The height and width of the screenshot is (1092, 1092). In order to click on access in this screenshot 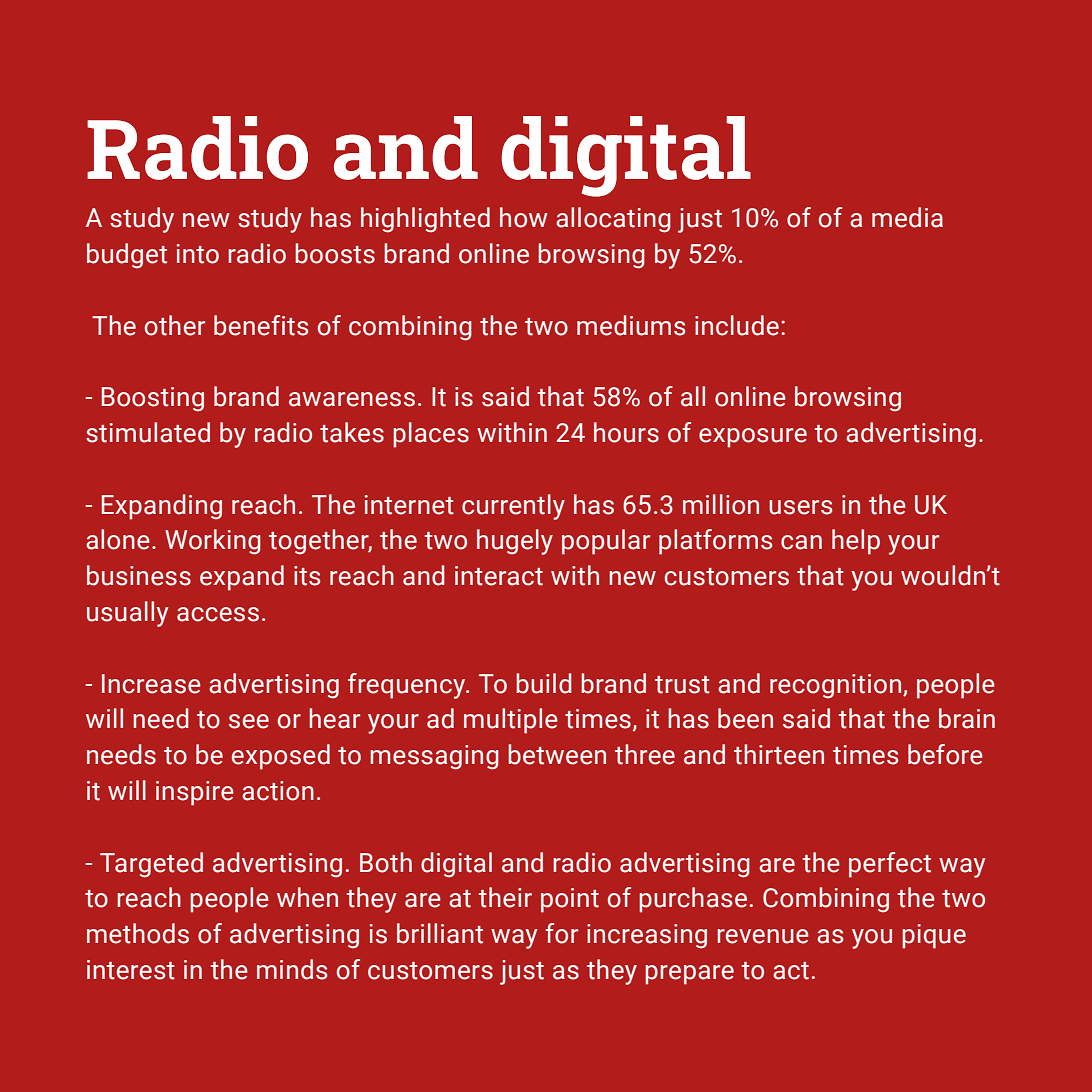, I will do `click(218, 614)`.
